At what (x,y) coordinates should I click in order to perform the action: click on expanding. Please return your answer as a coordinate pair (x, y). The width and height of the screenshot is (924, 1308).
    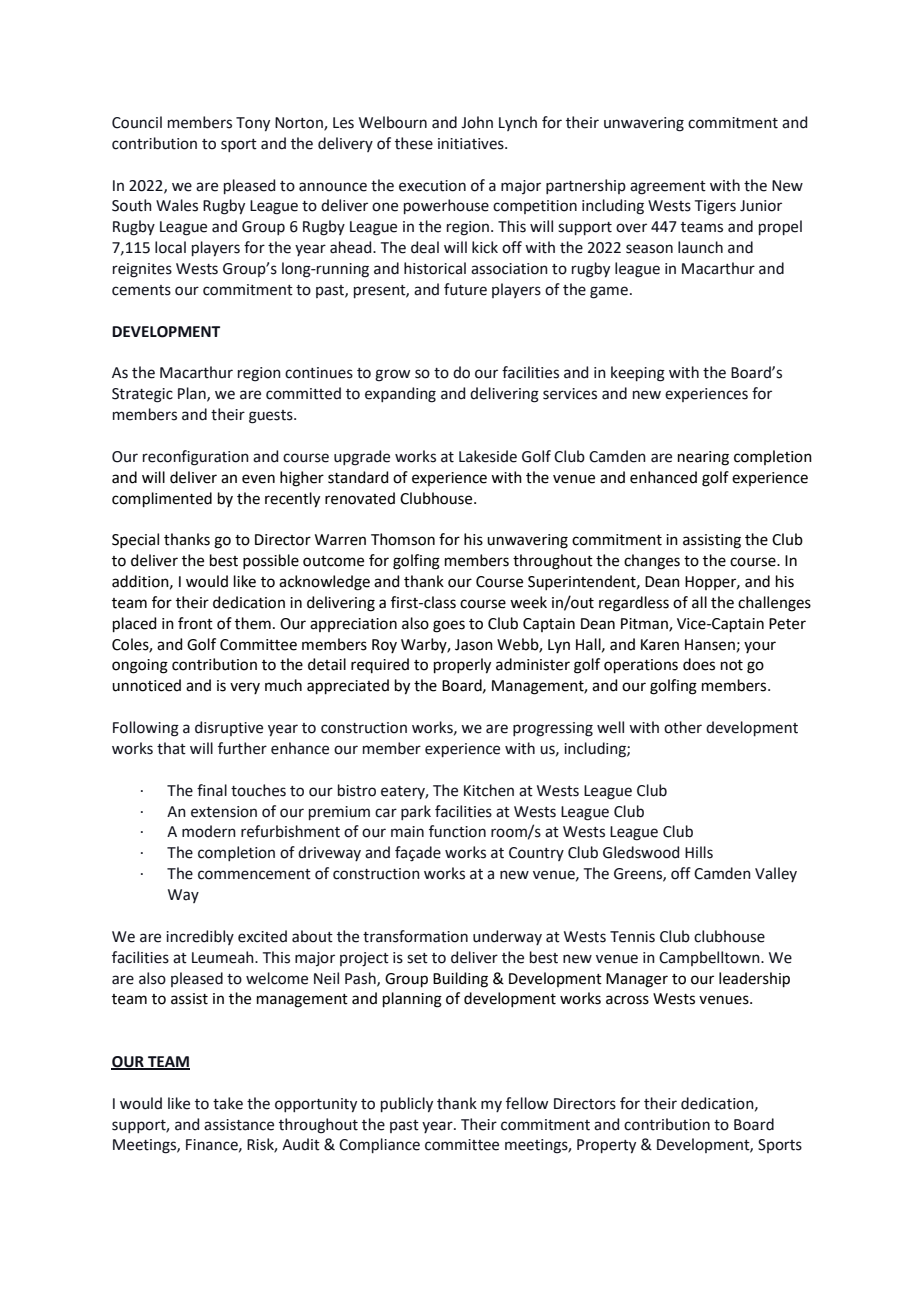
    Looking at the image, I should click on (400, 395).
